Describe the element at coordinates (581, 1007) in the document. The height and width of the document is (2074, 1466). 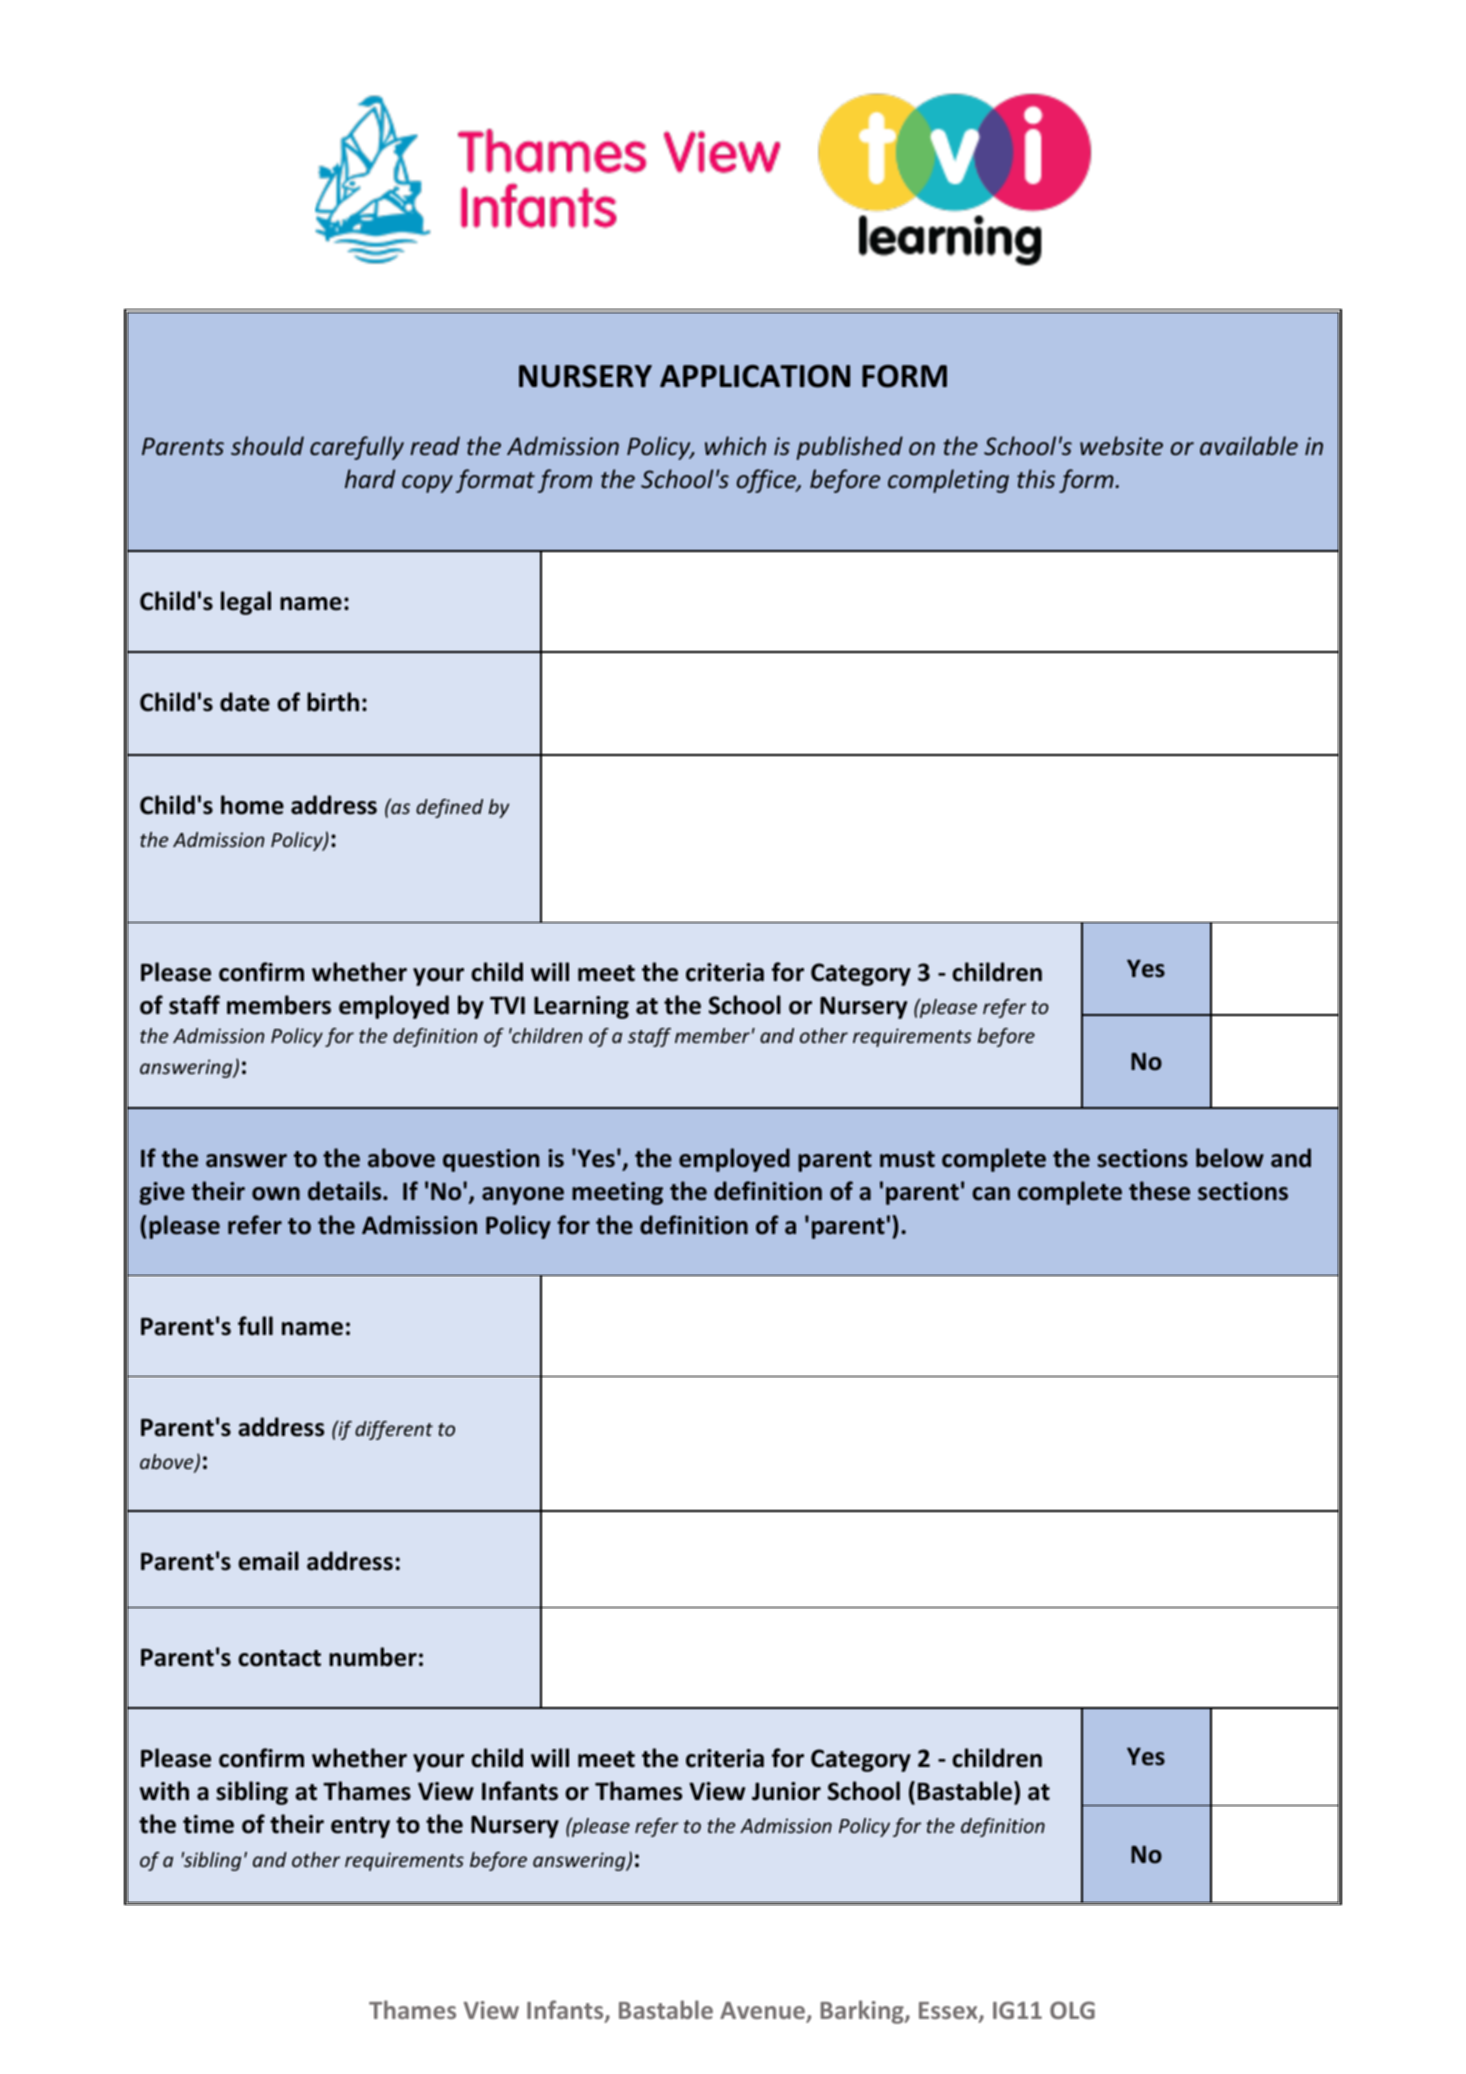
I see `Learning` at that location.
